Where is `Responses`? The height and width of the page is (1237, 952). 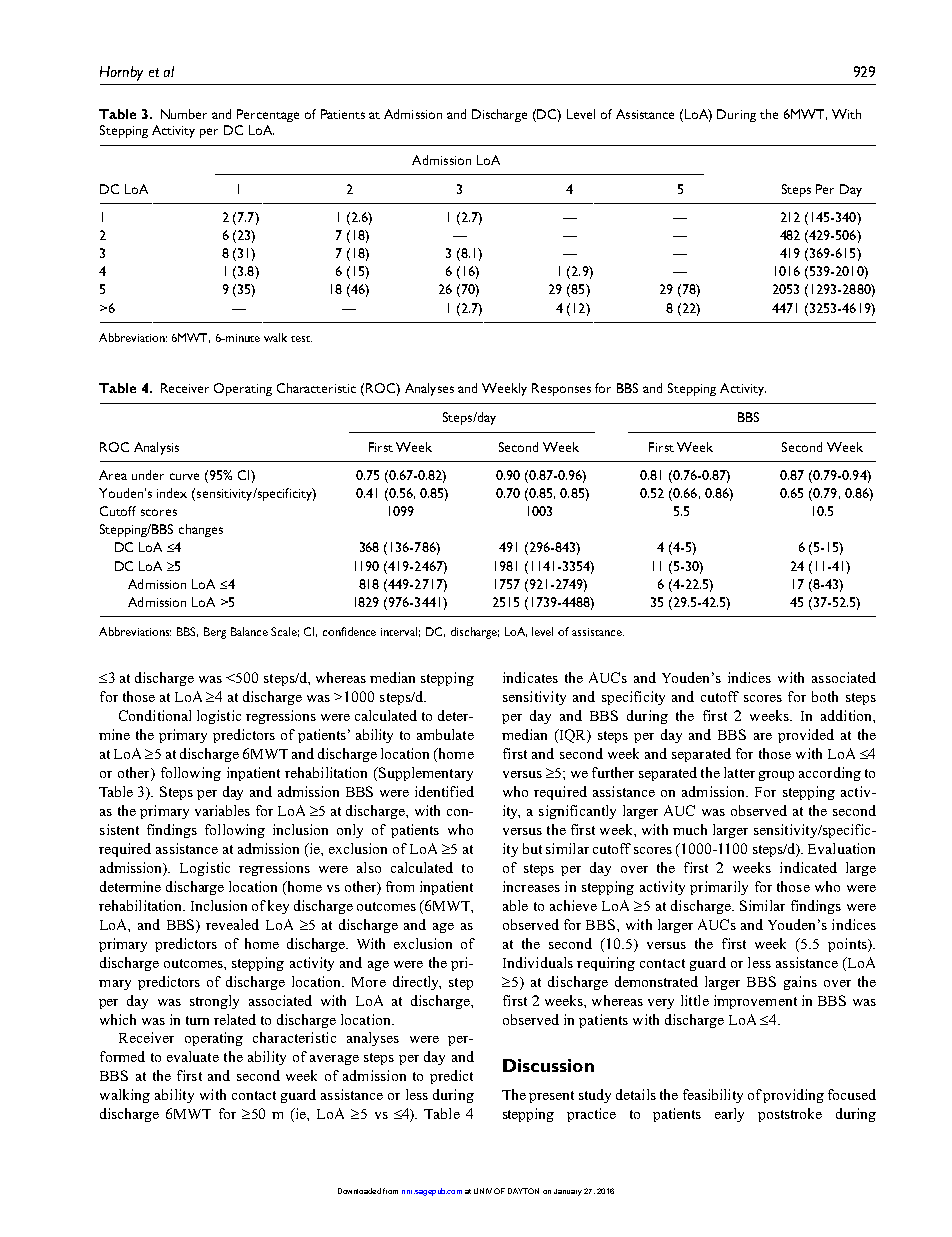
Responses is located at coordinates (561, 389).
